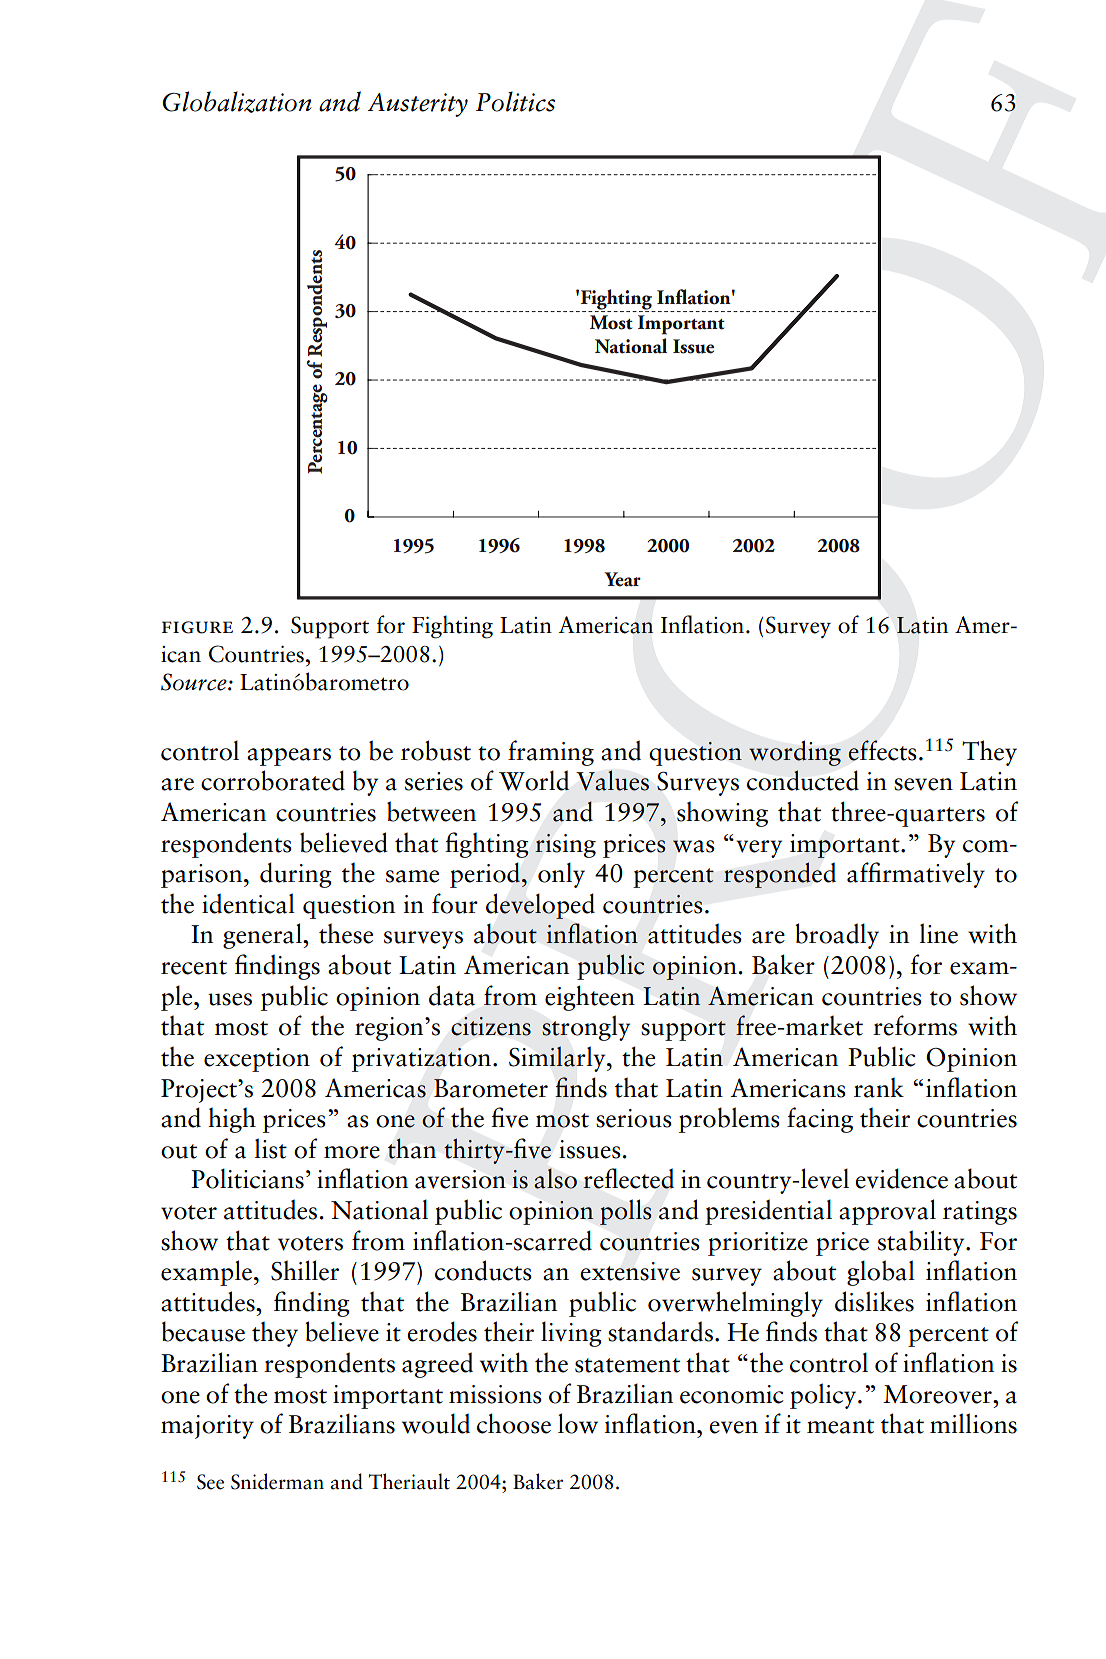 The height and width of the screenshot is (1659, 1106). Describe the element at coordinates (578, 1423) in the screenshot. I see `low` at that location.
